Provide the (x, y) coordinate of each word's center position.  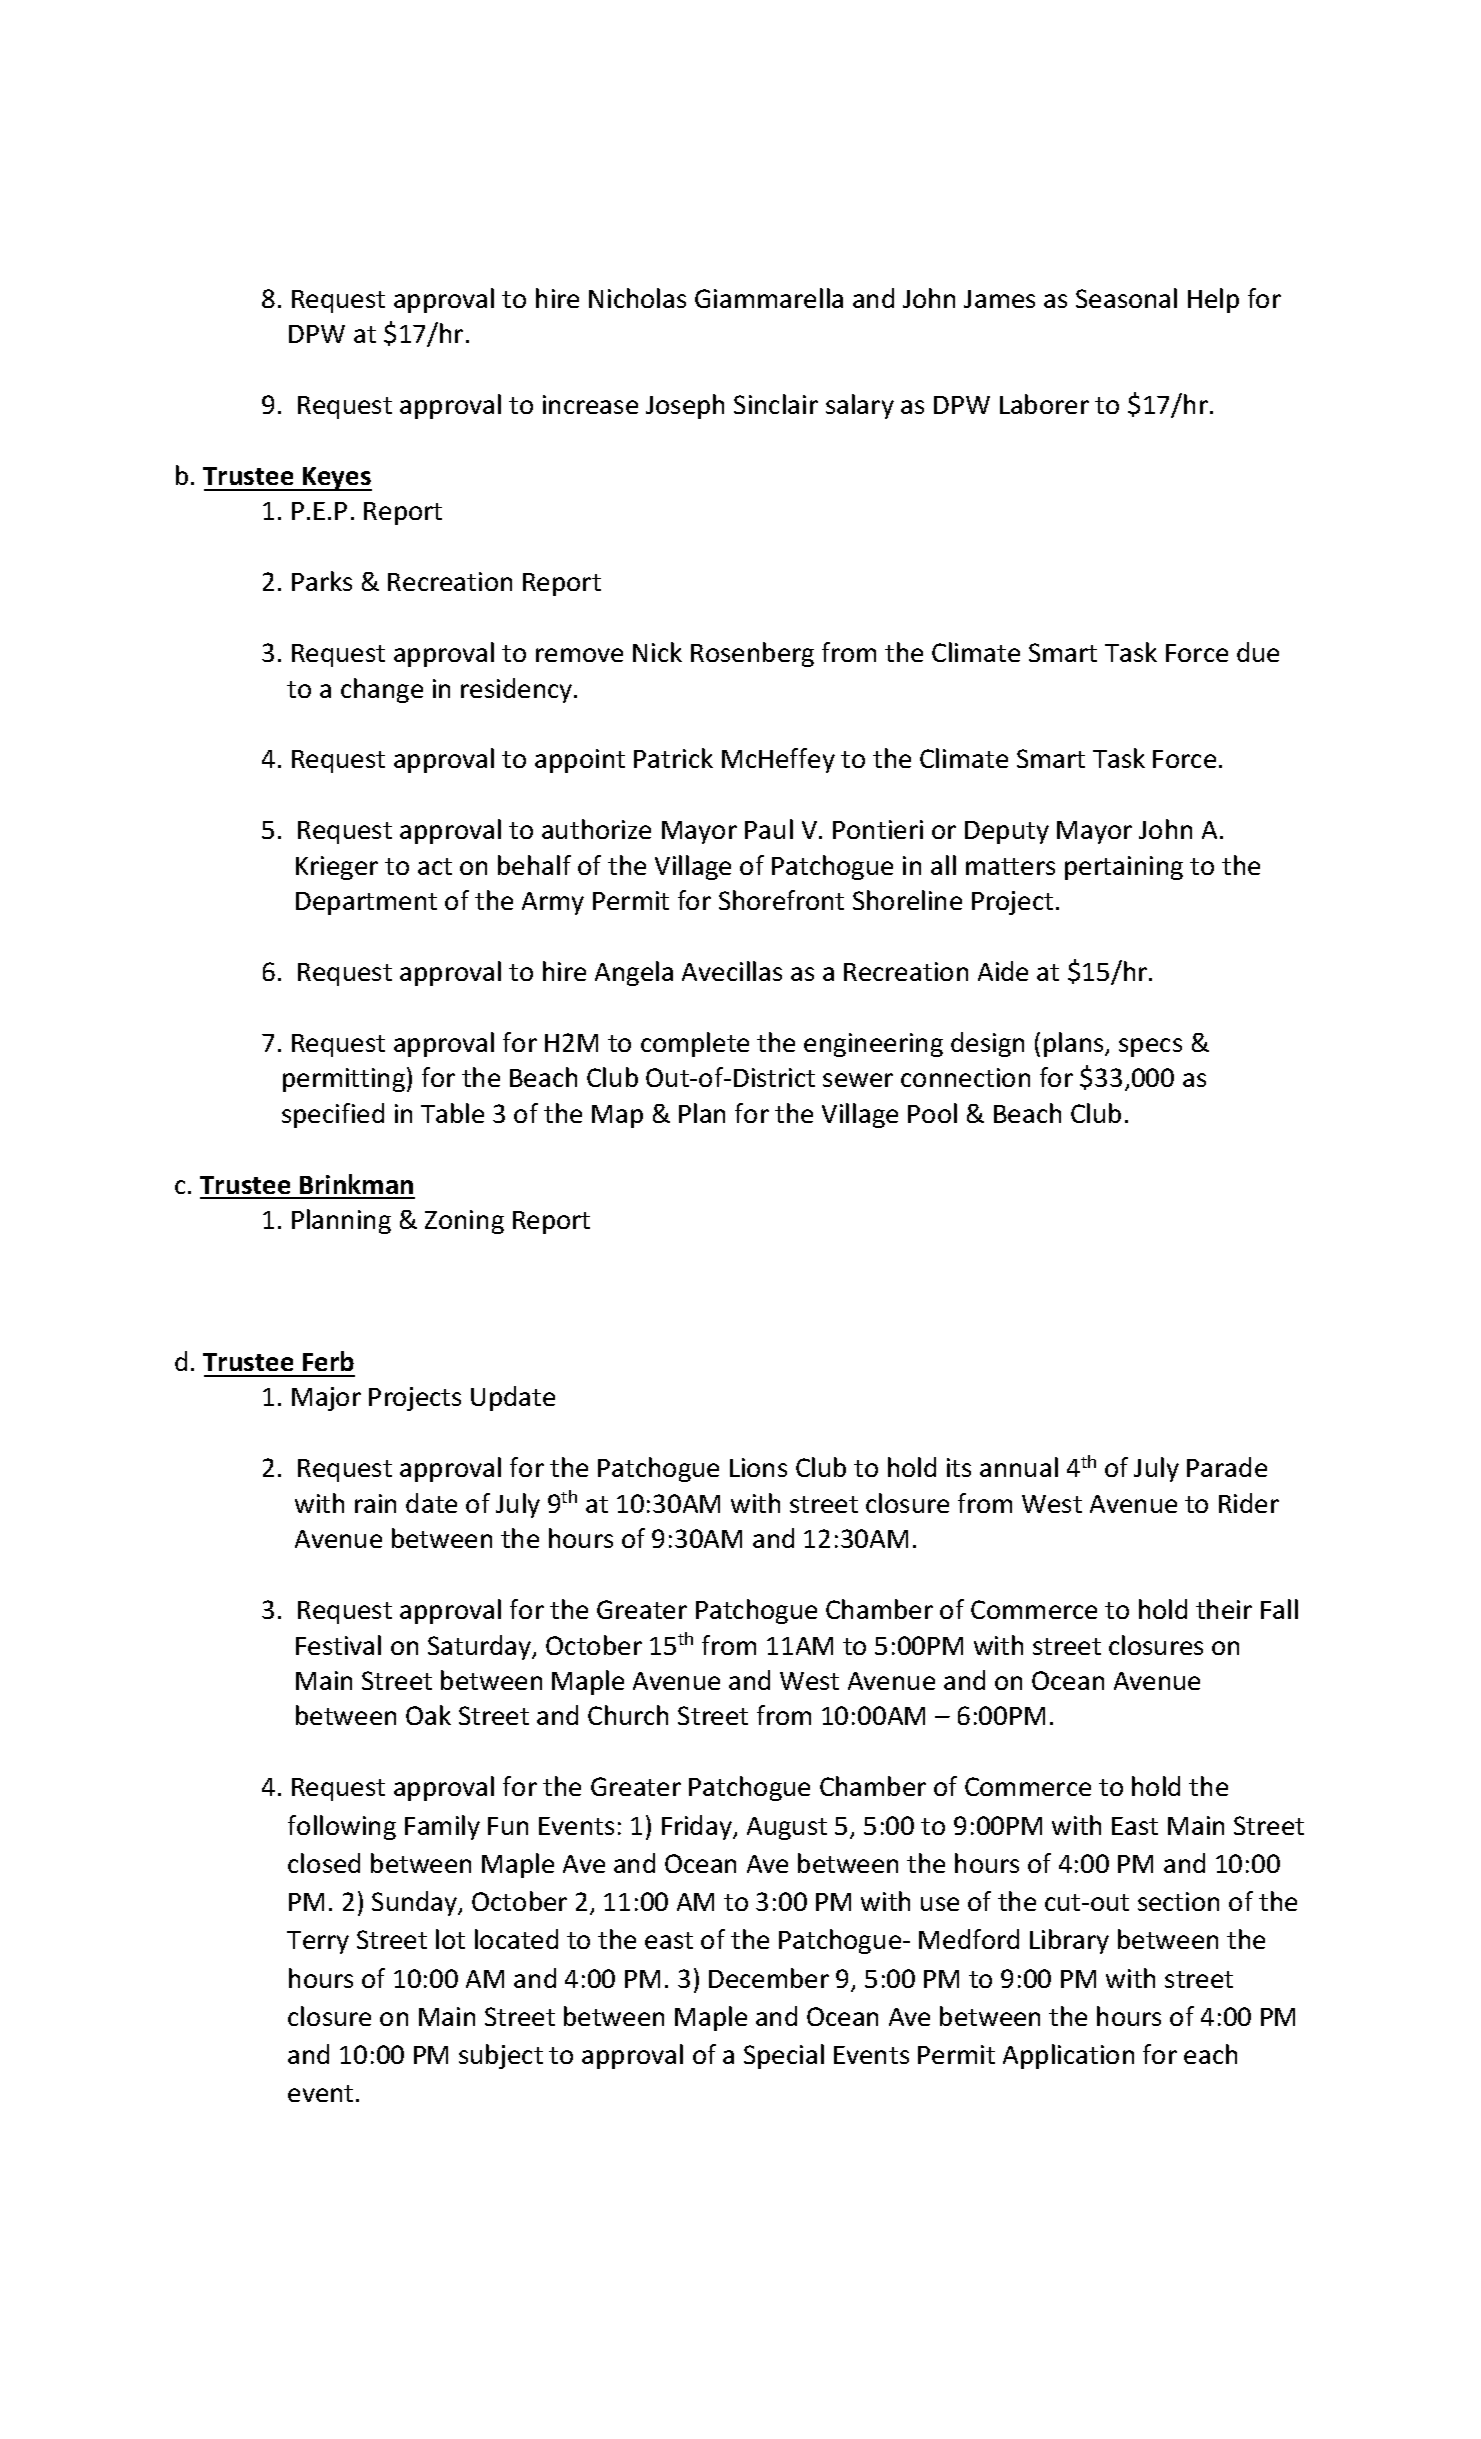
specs (1150, 1047)
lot (450, 1939)
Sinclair (776, 404)
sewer (858, 1080)
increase (590, 404)
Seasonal (1126, 298)
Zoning (464, 1222)
